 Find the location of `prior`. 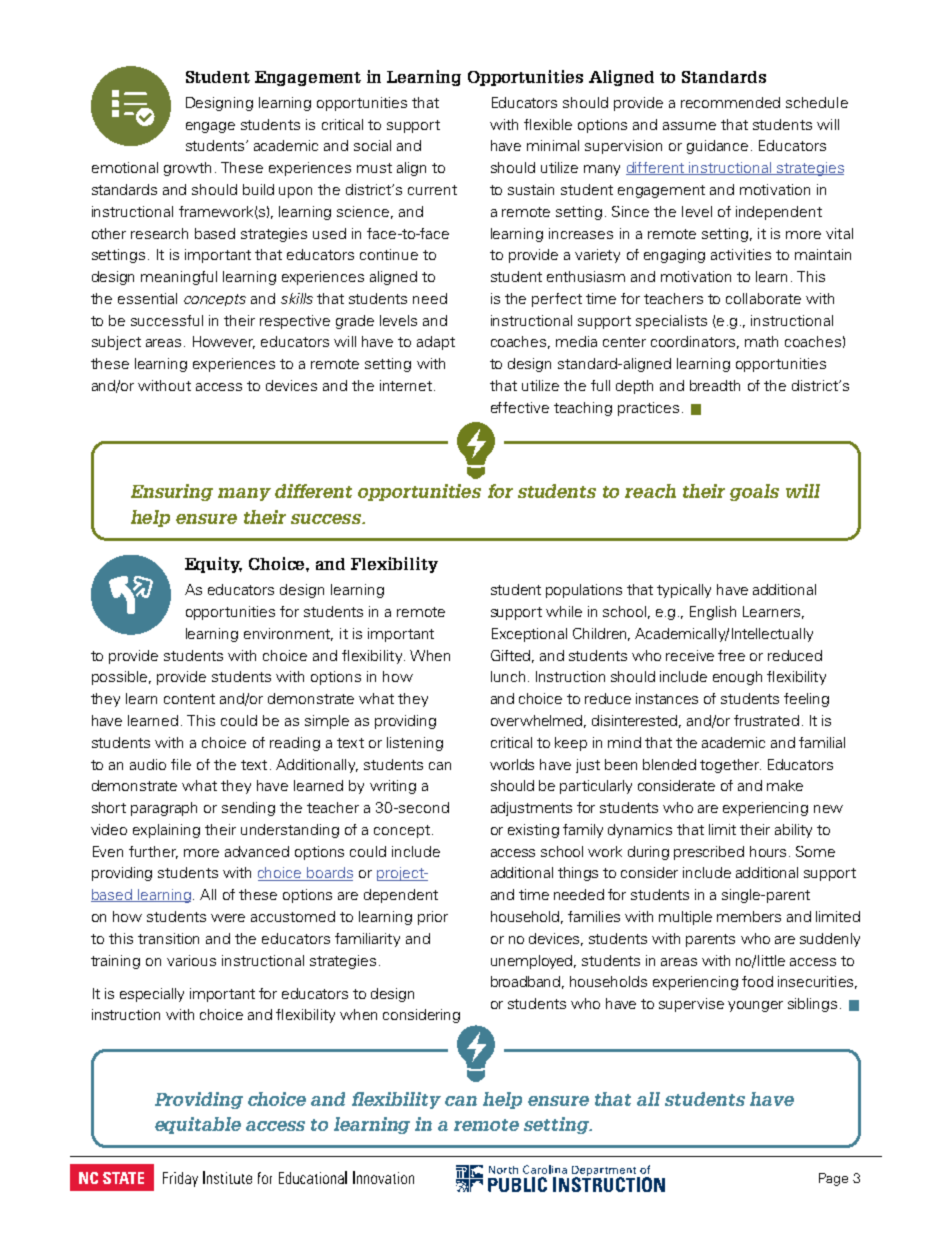

prior is located at coordinates (433, 918).
